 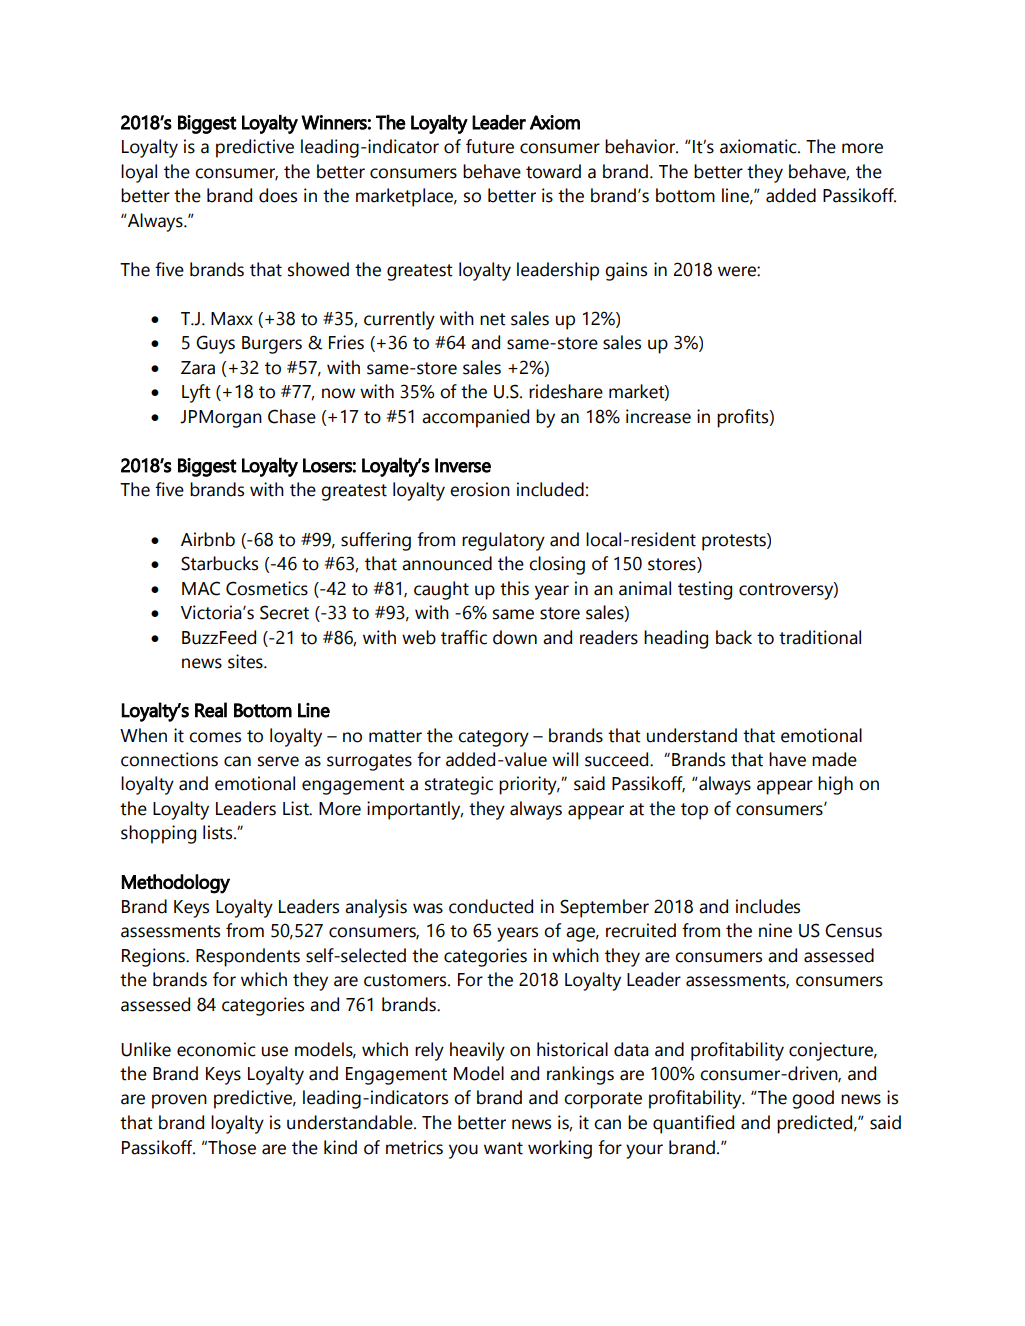 I want to click on increase, so click(x=658, y=416).
